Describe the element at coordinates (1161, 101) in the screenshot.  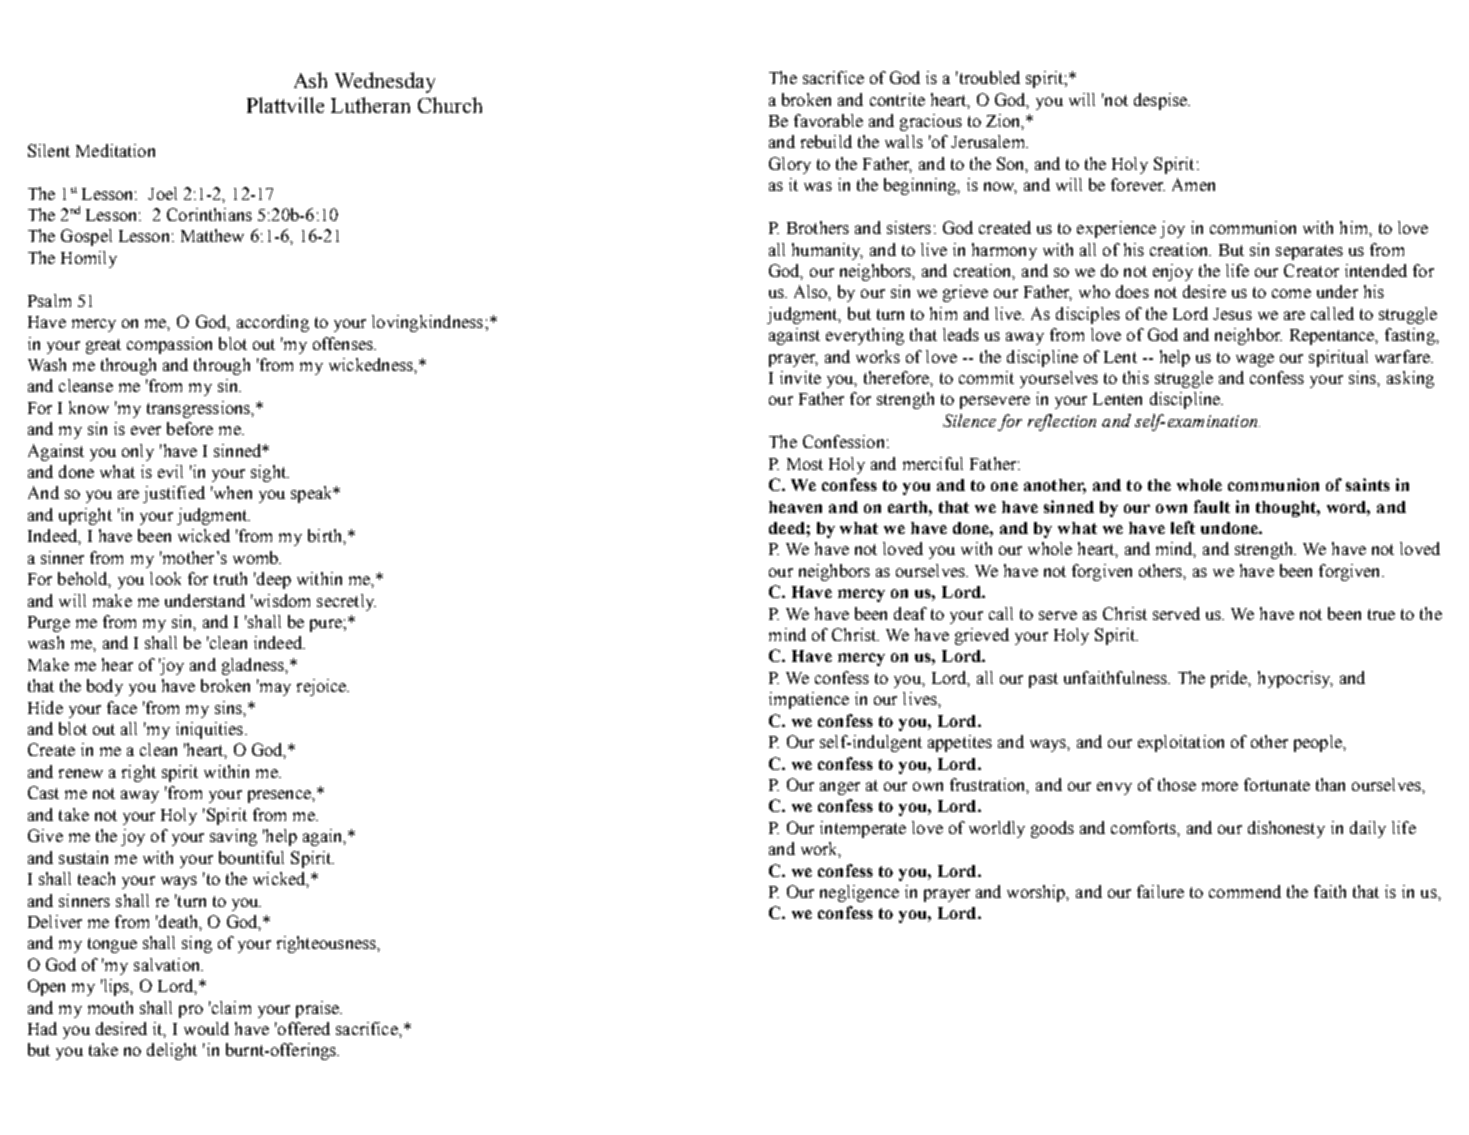
I see `despise` at that location.
